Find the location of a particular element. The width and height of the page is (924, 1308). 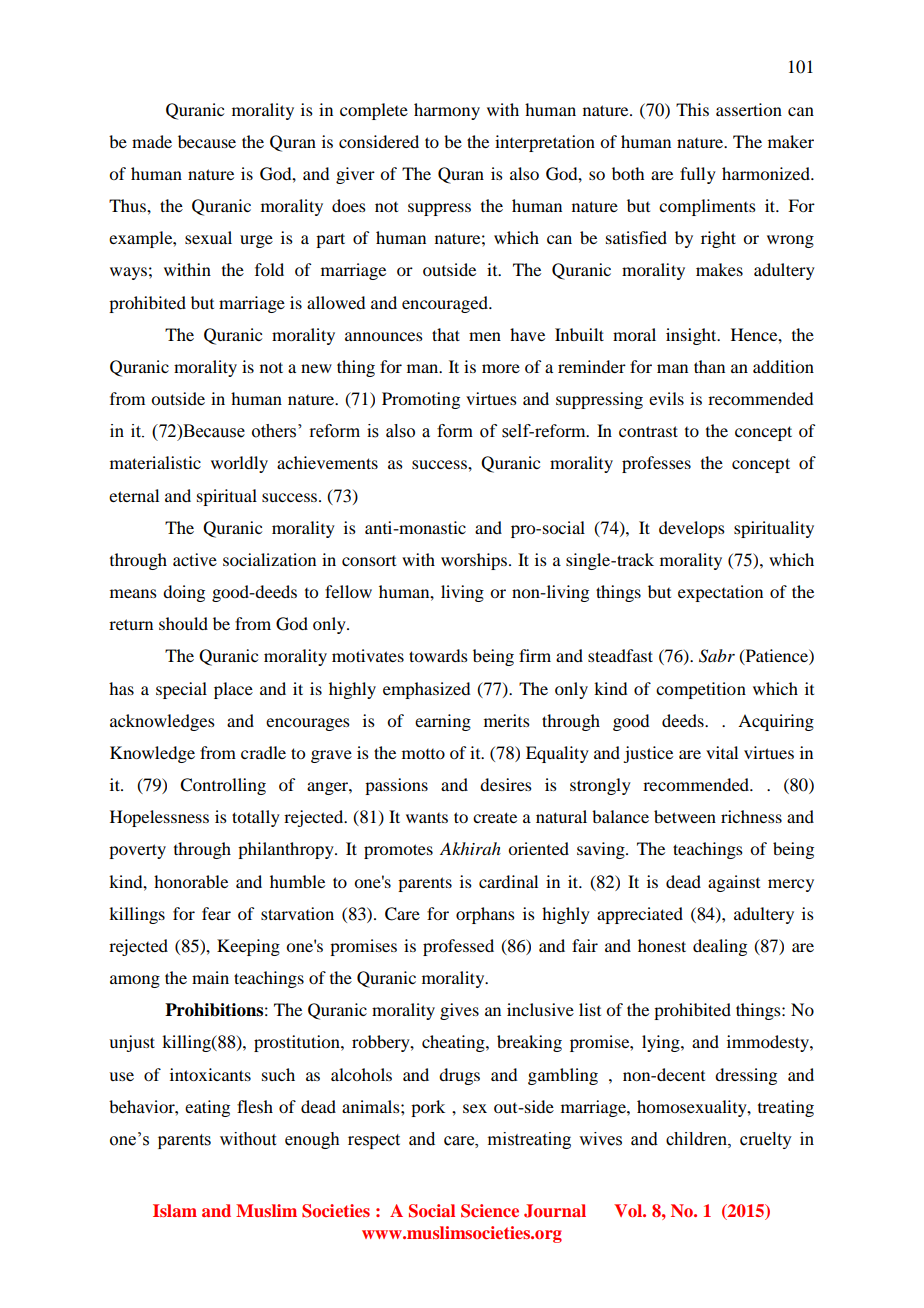

fully is located at coordinates (698, 175).
